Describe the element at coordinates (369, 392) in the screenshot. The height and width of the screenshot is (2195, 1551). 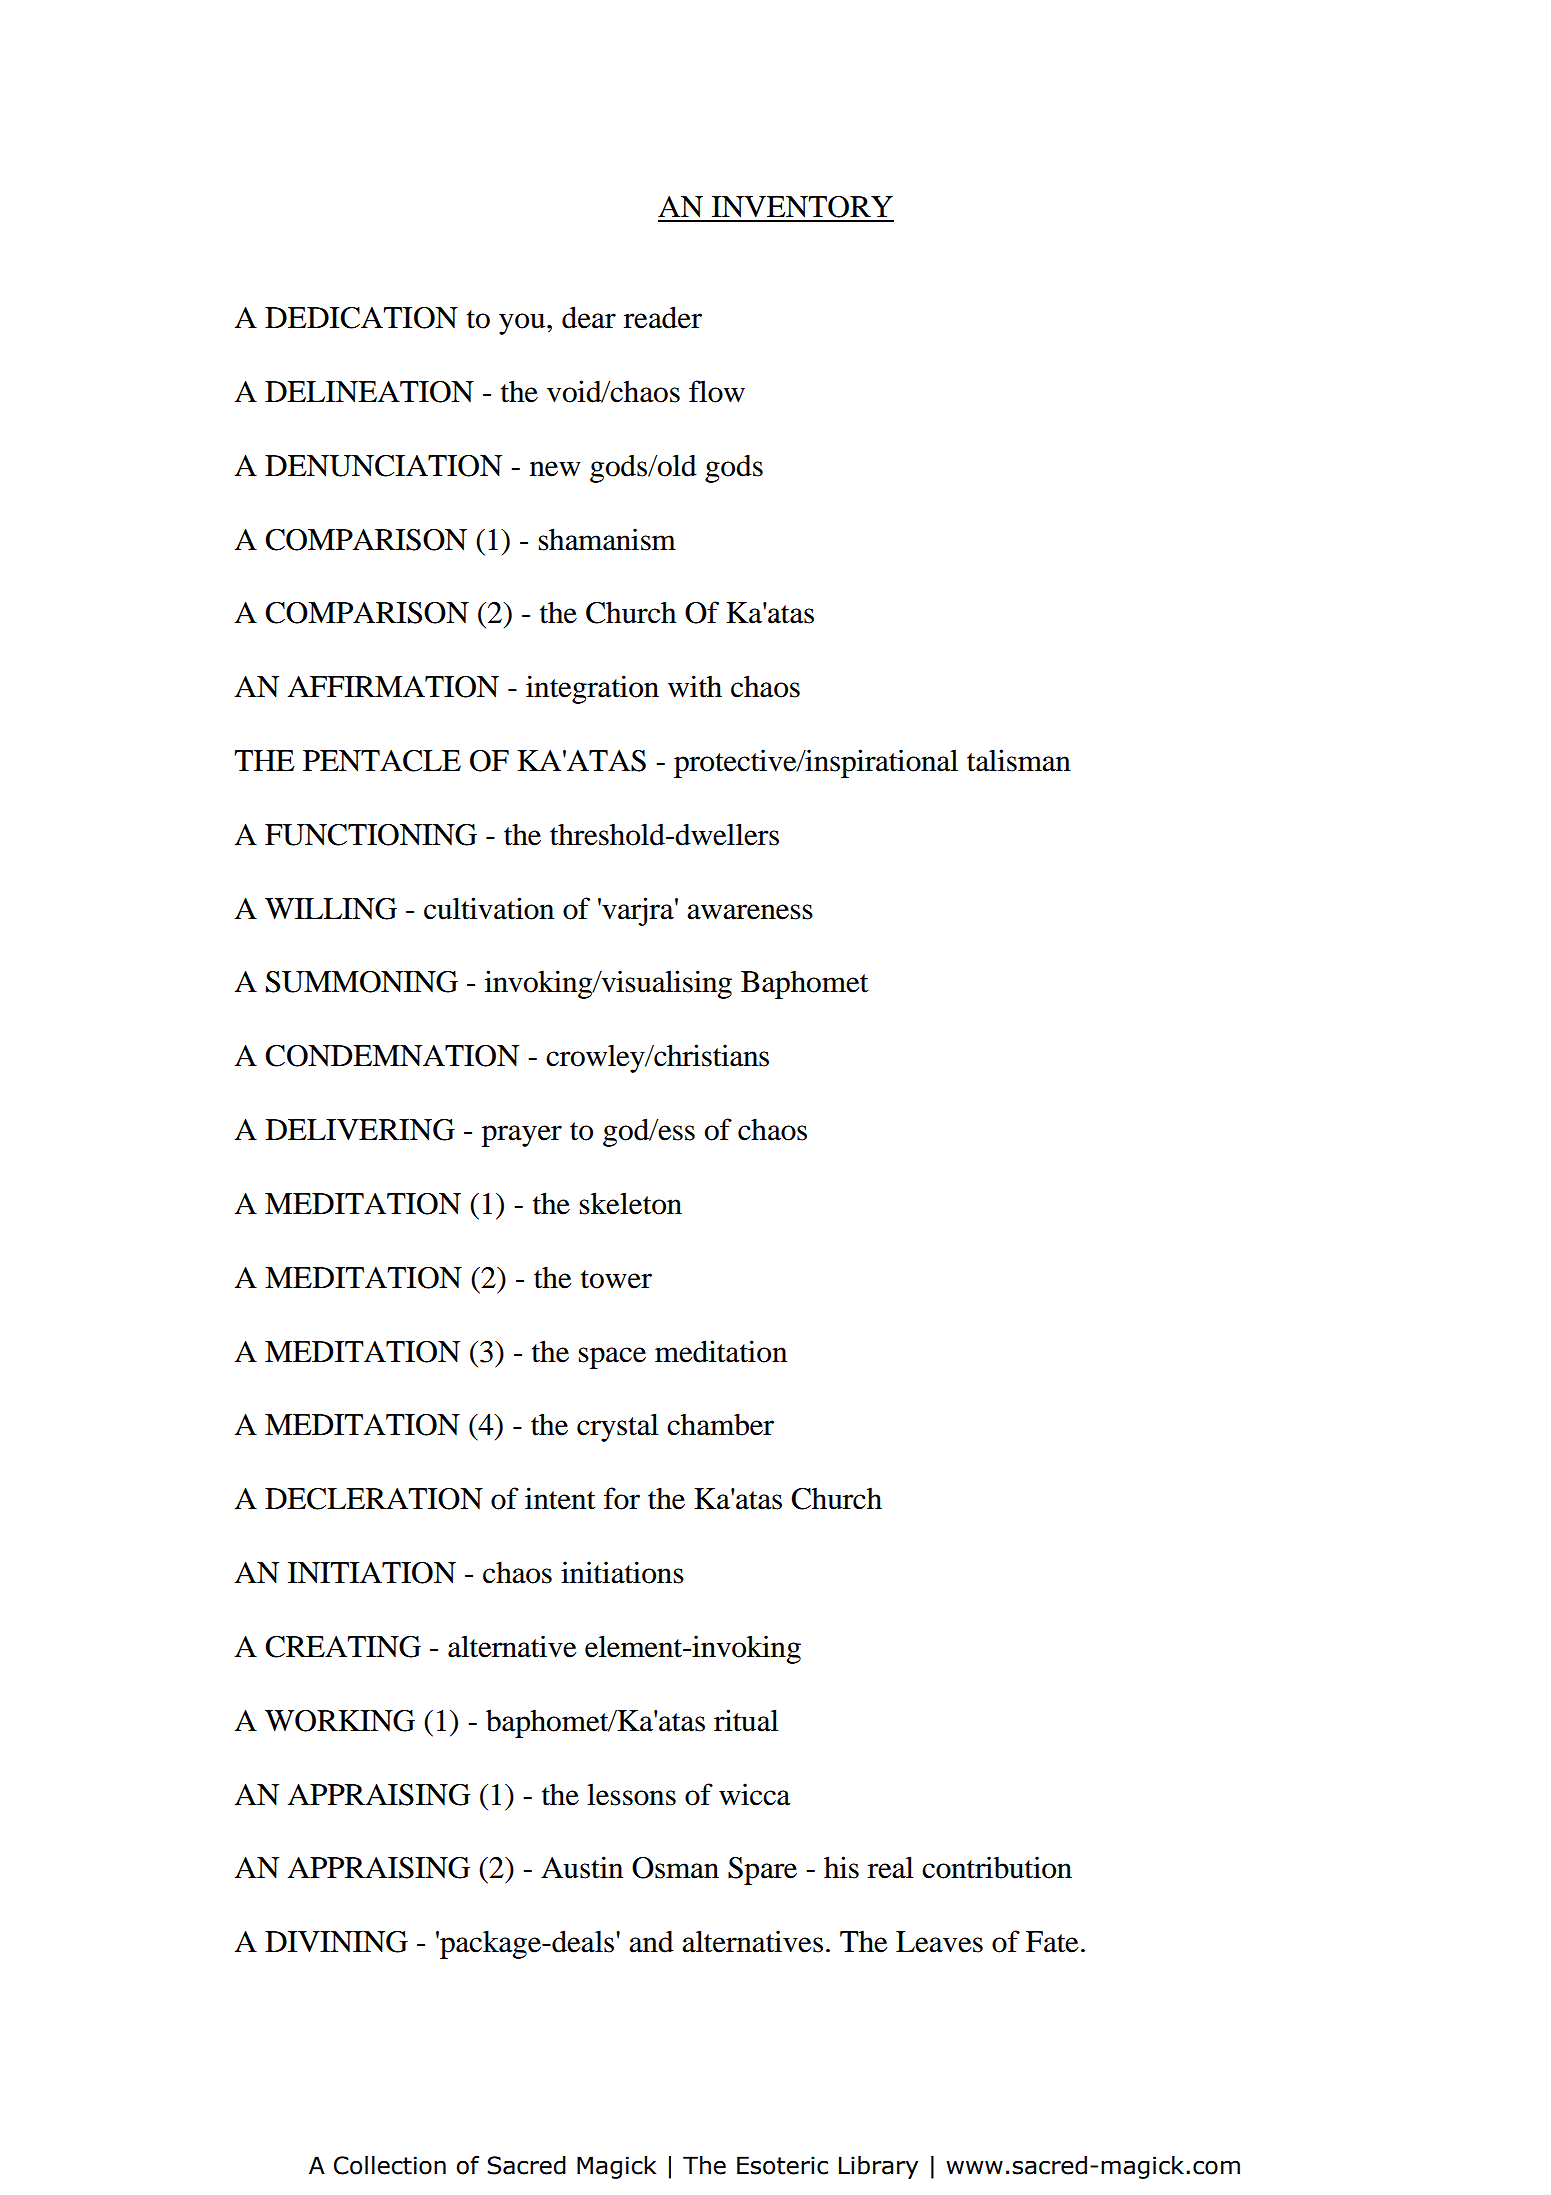
I see `DELINEATION` at that location.
